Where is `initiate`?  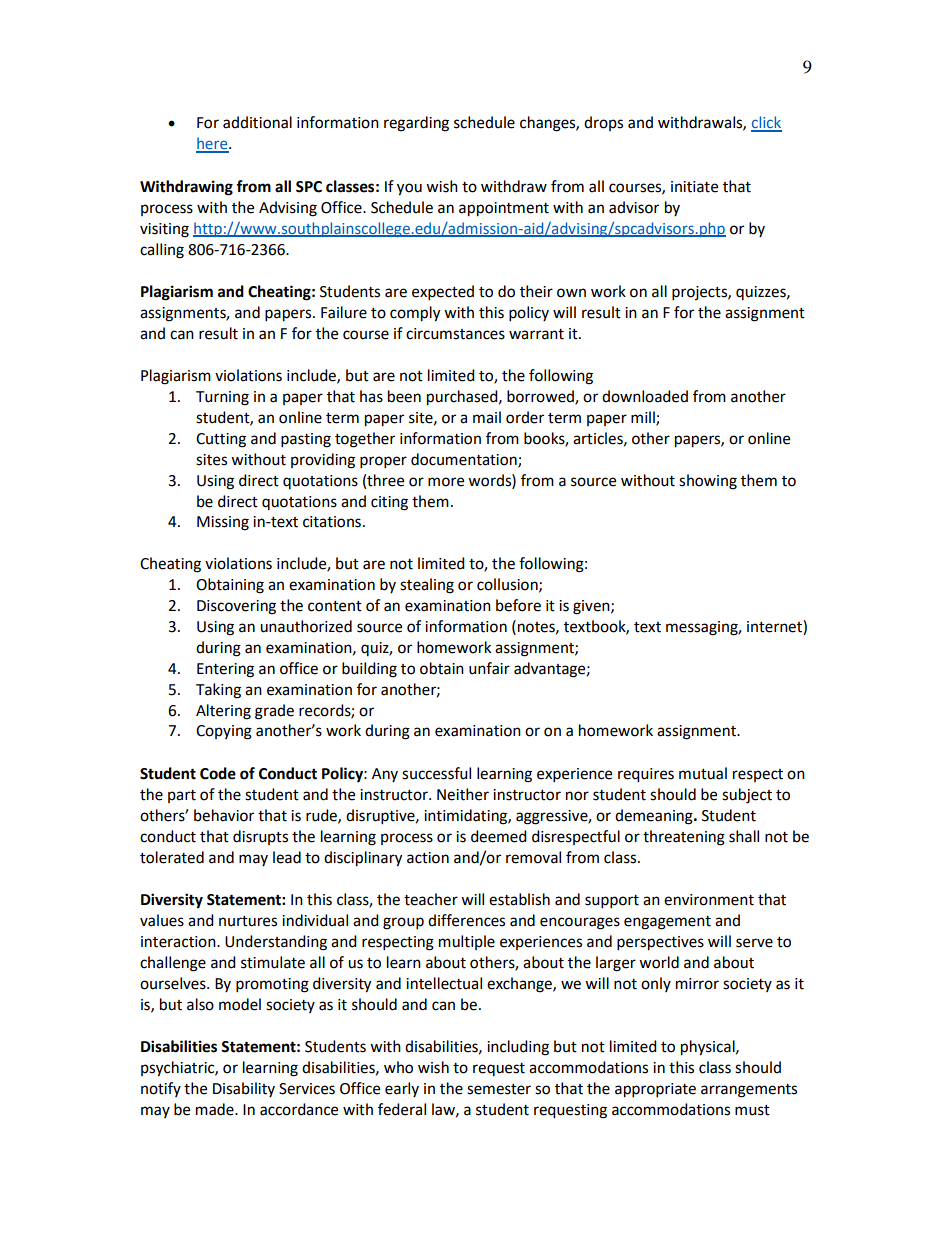
initiate is located at coordinates (694, 187).
